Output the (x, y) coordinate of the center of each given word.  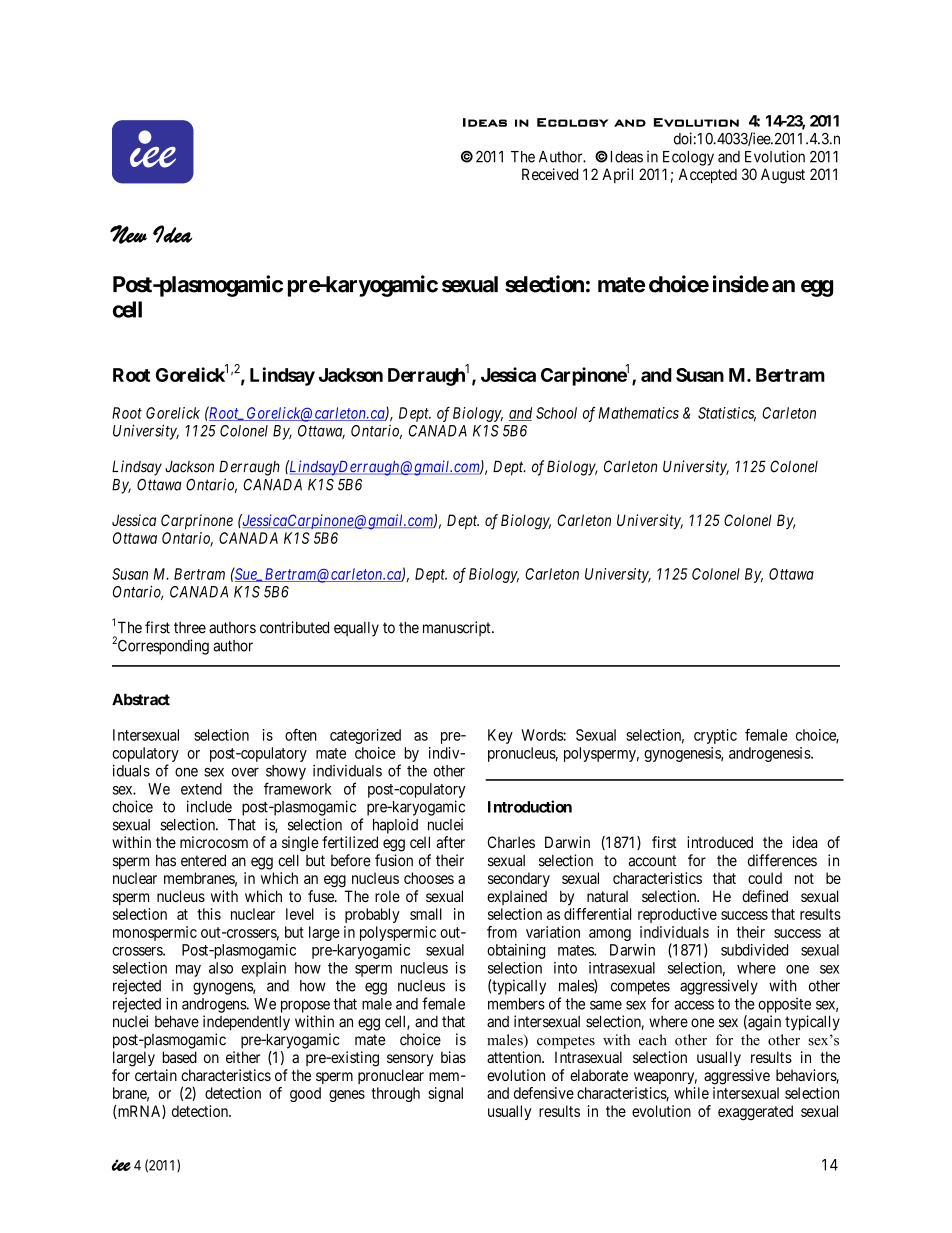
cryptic (715, 736)
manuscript (458, 629)
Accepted (708, 175)
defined (765, 896)
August (783, 176)
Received (550, 174)
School (556, 413)
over (245, 772)
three (190, 628)
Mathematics (639, 413)
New (128, 234)
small (426, 914)
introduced (720, 842)
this (209, 914)
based (180, 1057)
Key (500, 736)
